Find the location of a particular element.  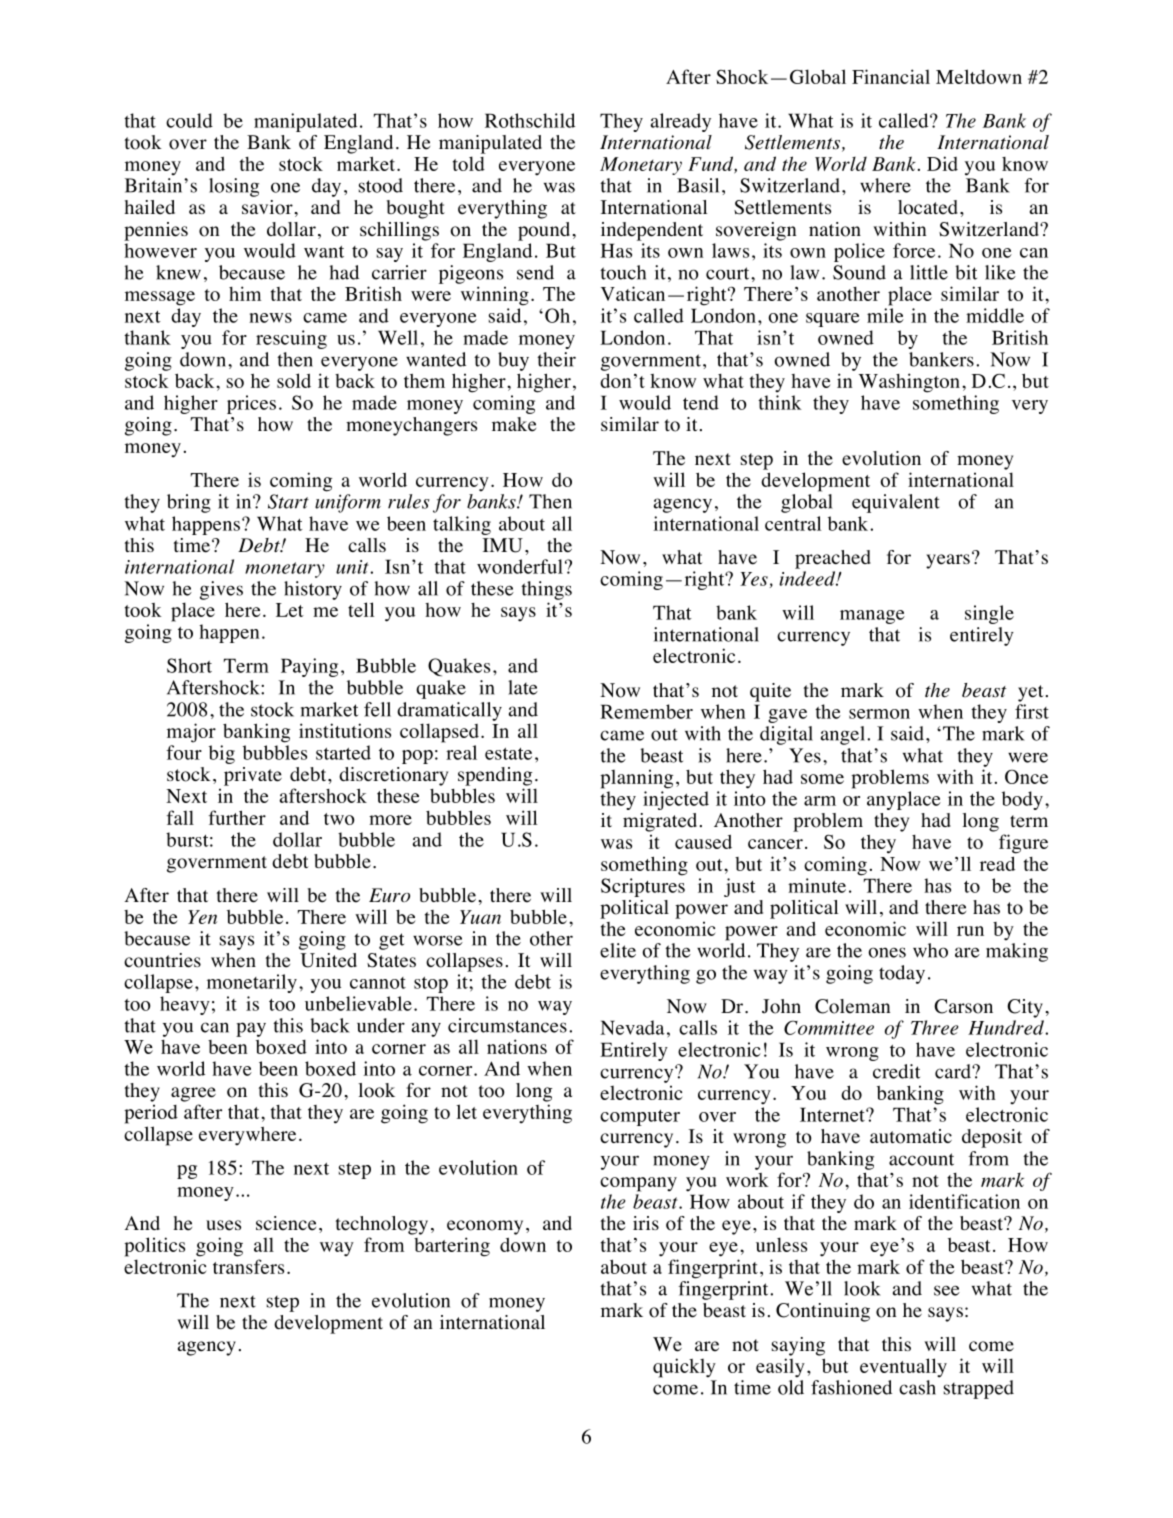

who is located at coordinates (930, 950).
